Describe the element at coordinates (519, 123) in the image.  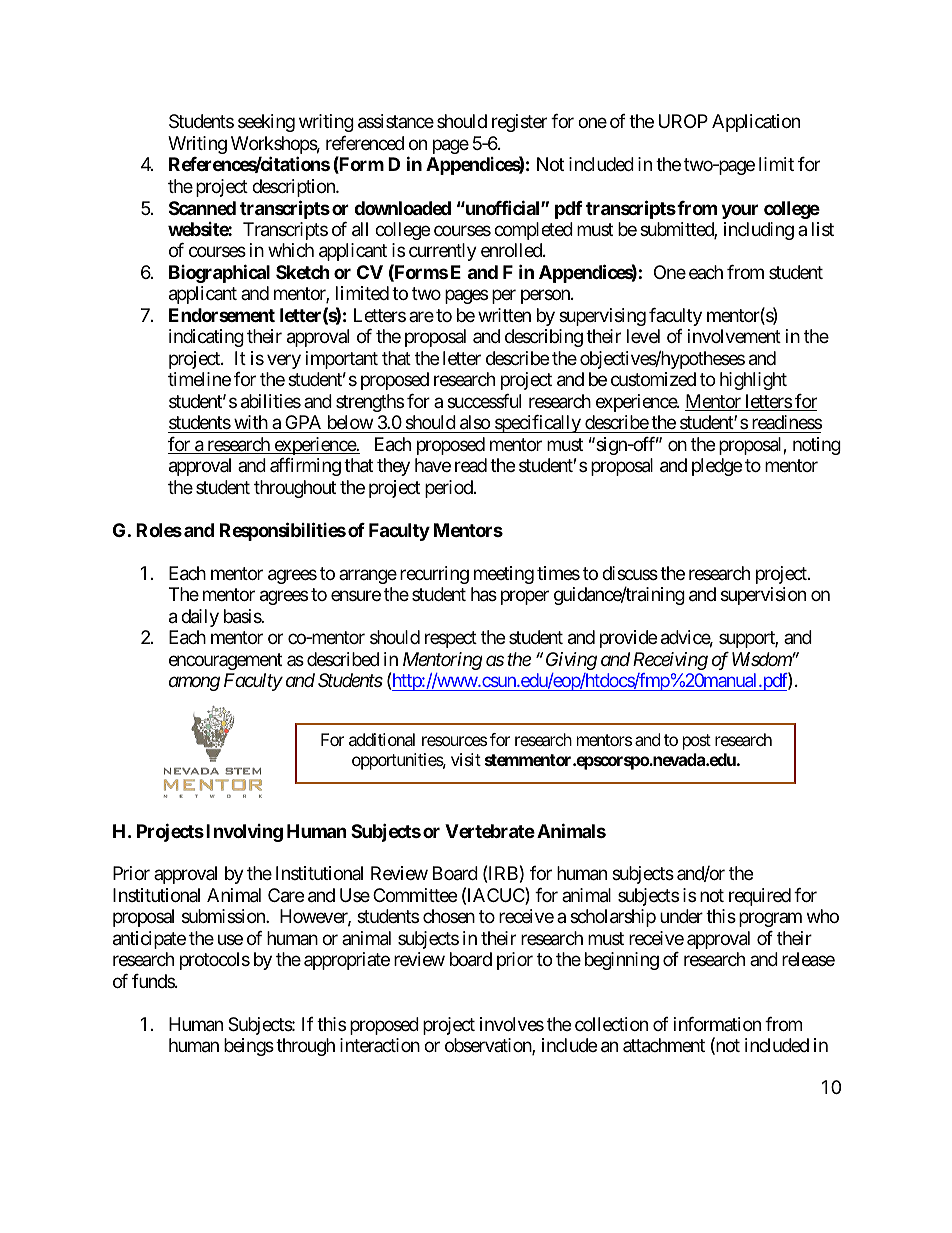
I see `register` at that location.
